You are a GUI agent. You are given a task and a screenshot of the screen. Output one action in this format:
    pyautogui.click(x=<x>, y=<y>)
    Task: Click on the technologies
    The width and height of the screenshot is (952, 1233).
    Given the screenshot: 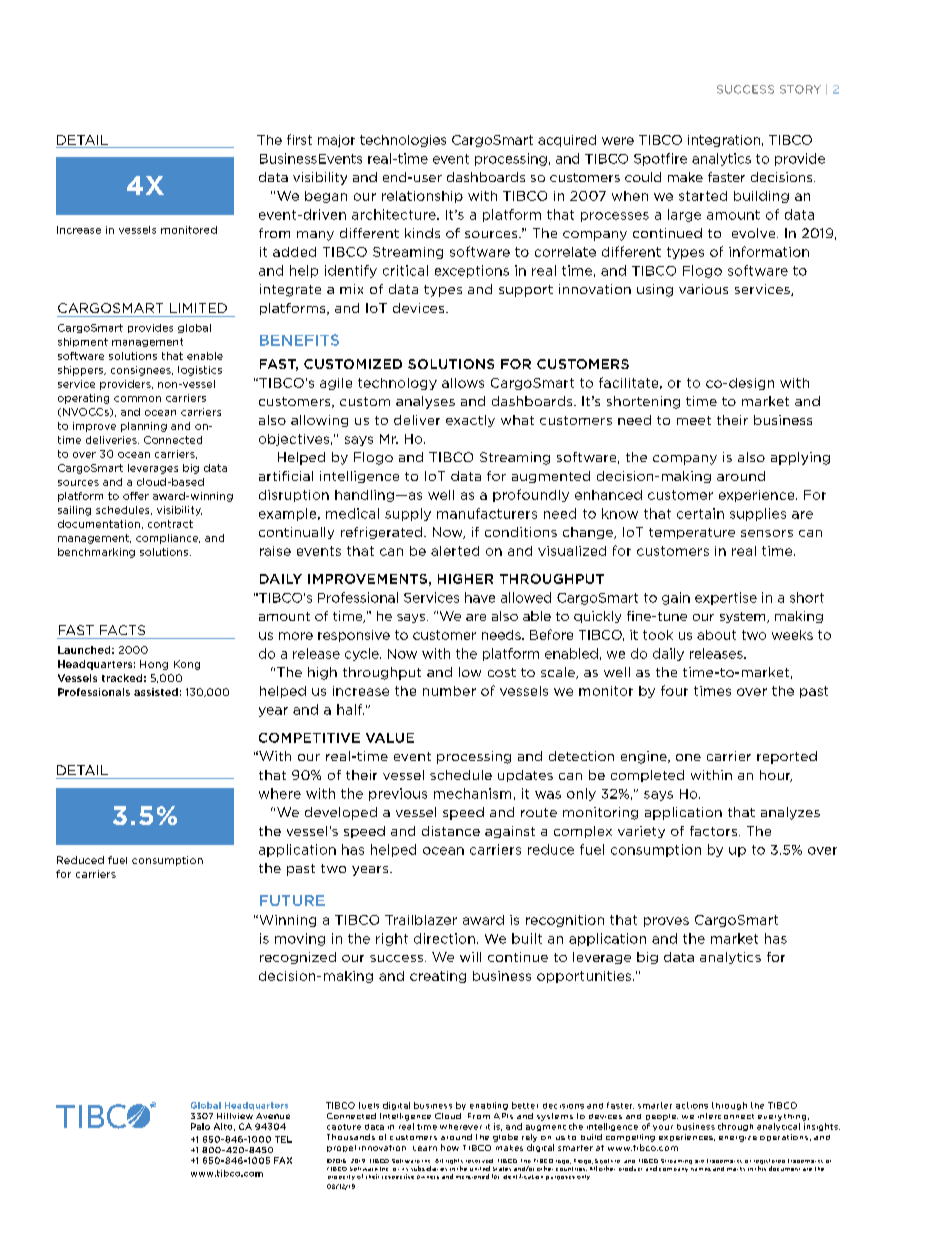 What is the action you would take?
    pyautogui.click(x=403, y=141)
